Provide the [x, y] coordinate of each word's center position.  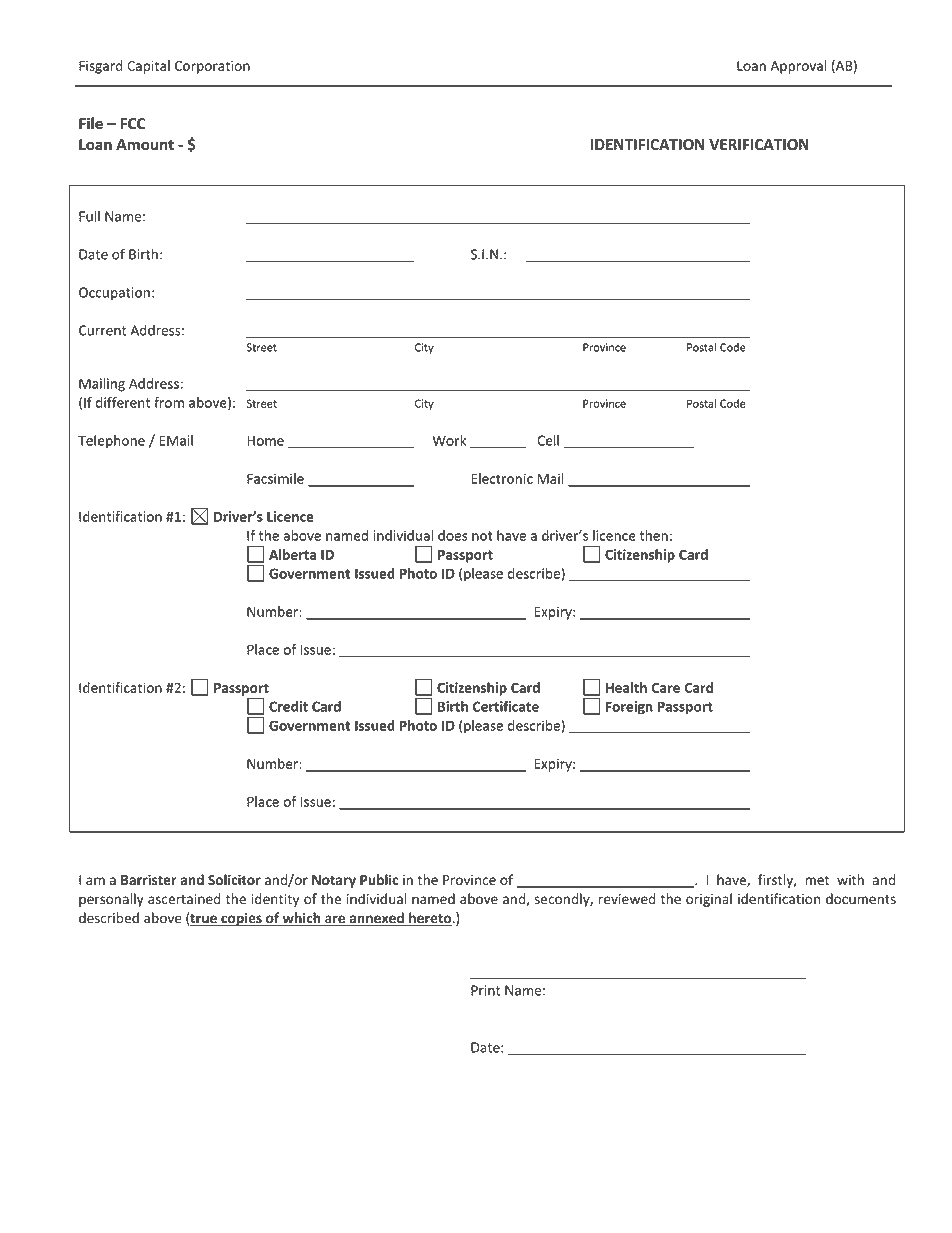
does [453, 535]
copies [241, 919]
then [654, 535]
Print [486, 990]
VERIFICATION [759, 145]
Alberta [292, 554]
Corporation [212, 67]
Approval [798, 67]
